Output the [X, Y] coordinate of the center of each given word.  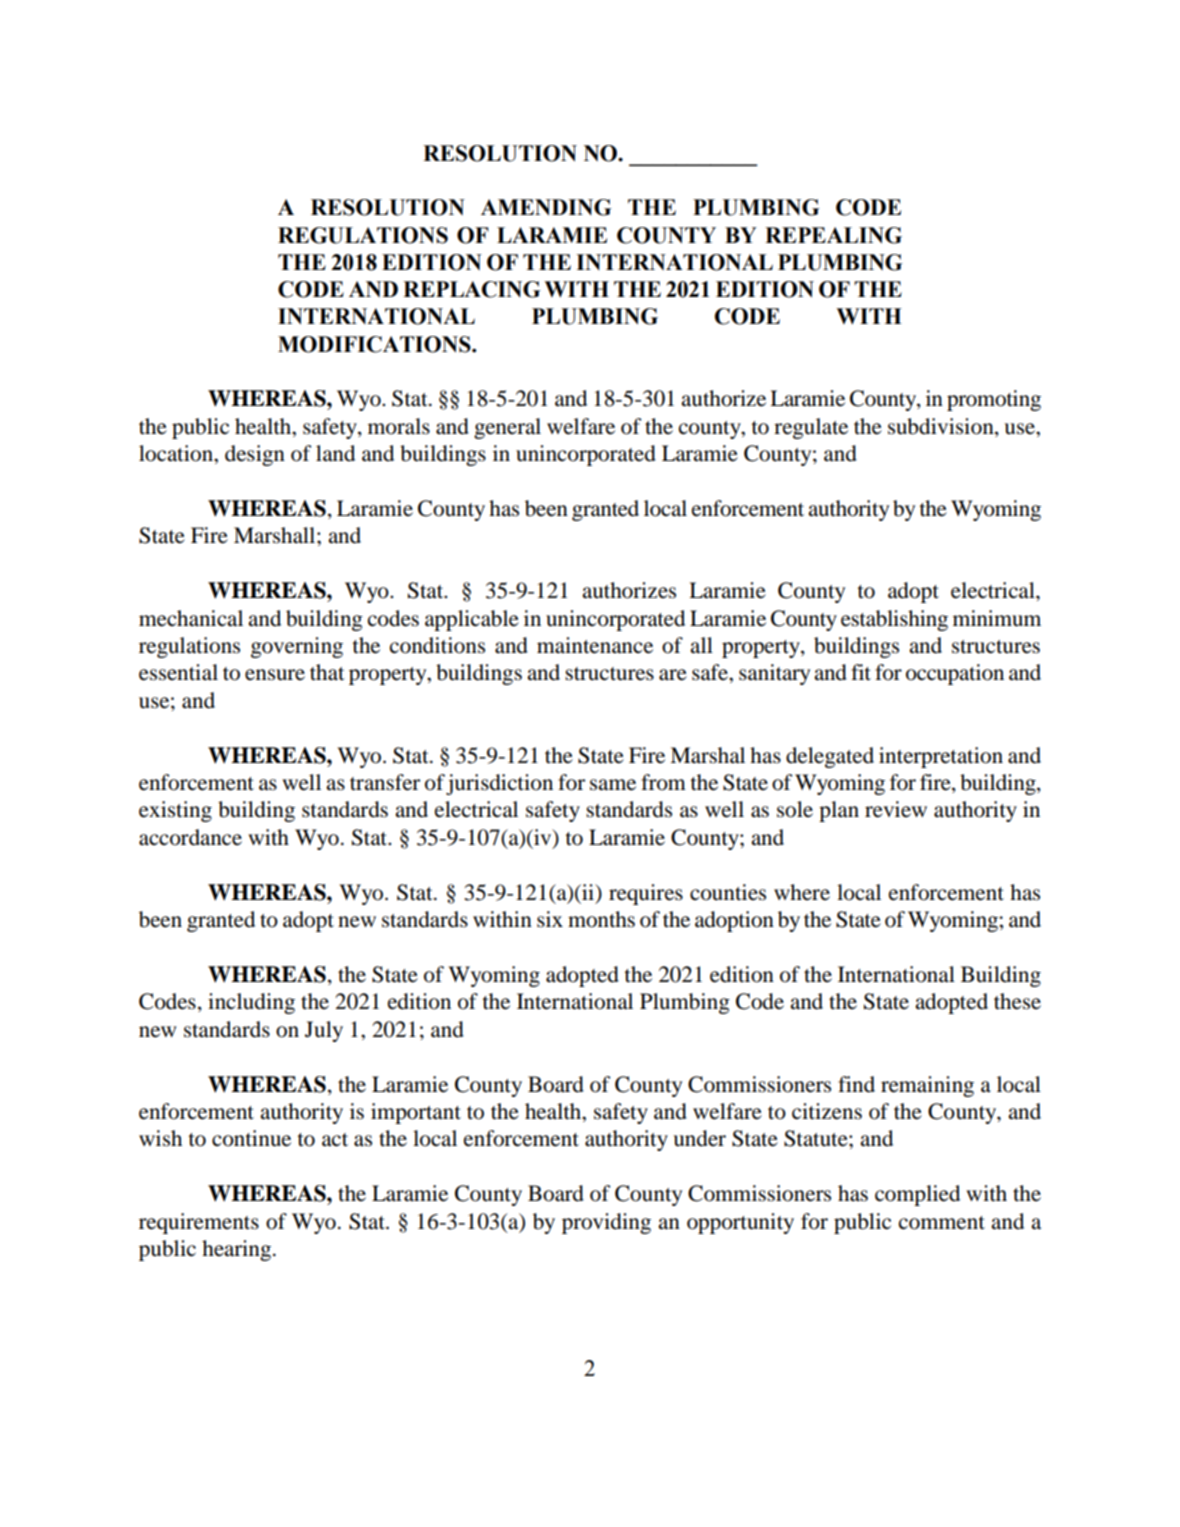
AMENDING [546, 207]
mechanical [191, 618]
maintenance [595, 645]
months [601, 919]
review [896, 809]
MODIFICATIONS [375, 344]
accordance [190, 837]
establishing [894, 620]
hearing [236, 1250]
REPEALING [833, 235]
